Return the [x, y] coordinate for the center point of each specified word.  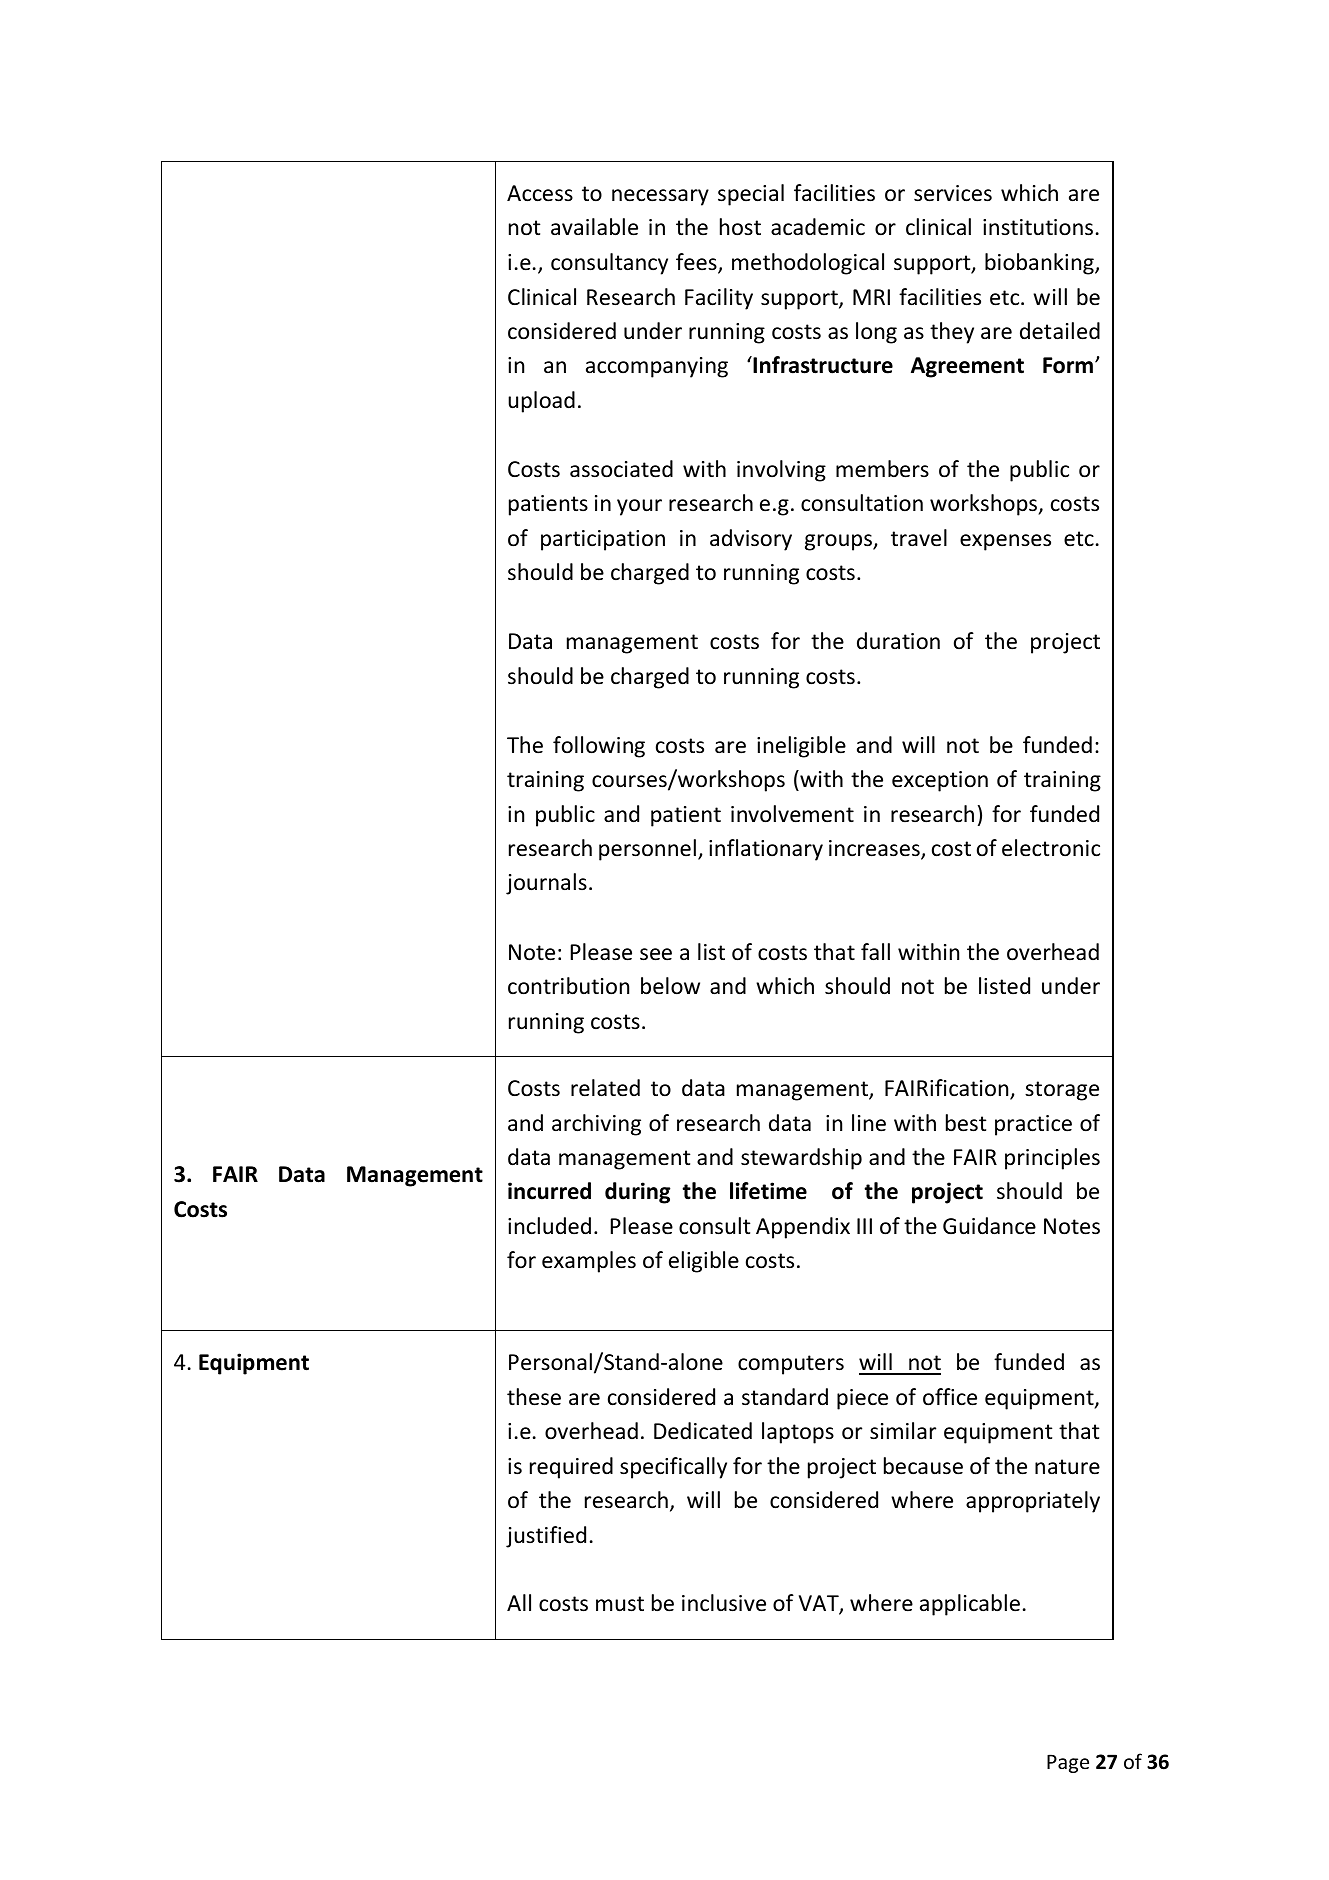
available [594, 227]
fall [875, 952]
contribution [568, 986]
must [620, 1604]
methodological [808, 264]
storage [1062, 1091]
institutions [1038, 227]
